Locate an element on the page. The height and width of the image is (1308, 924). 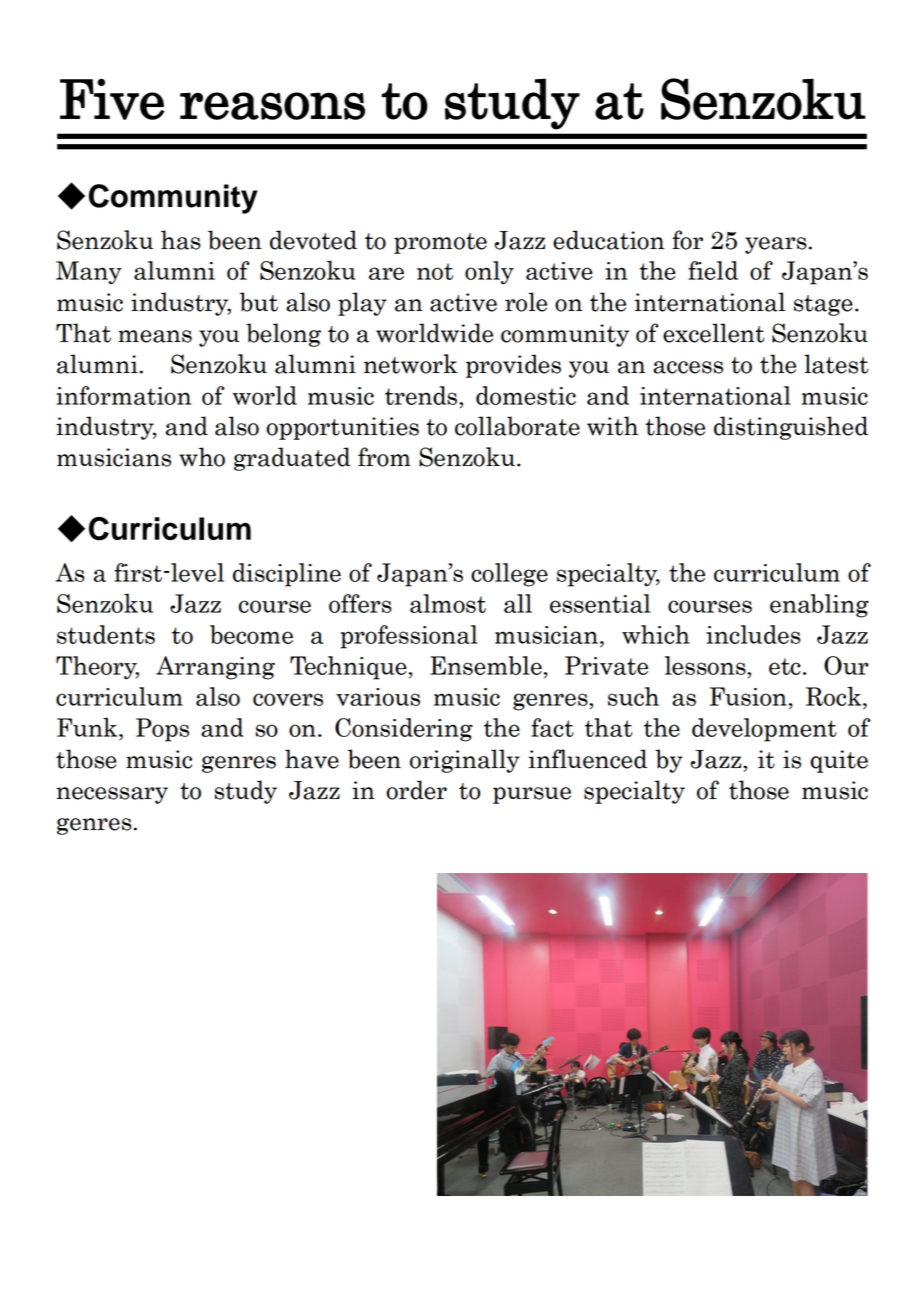
education is located at coordinates (609, 240).
